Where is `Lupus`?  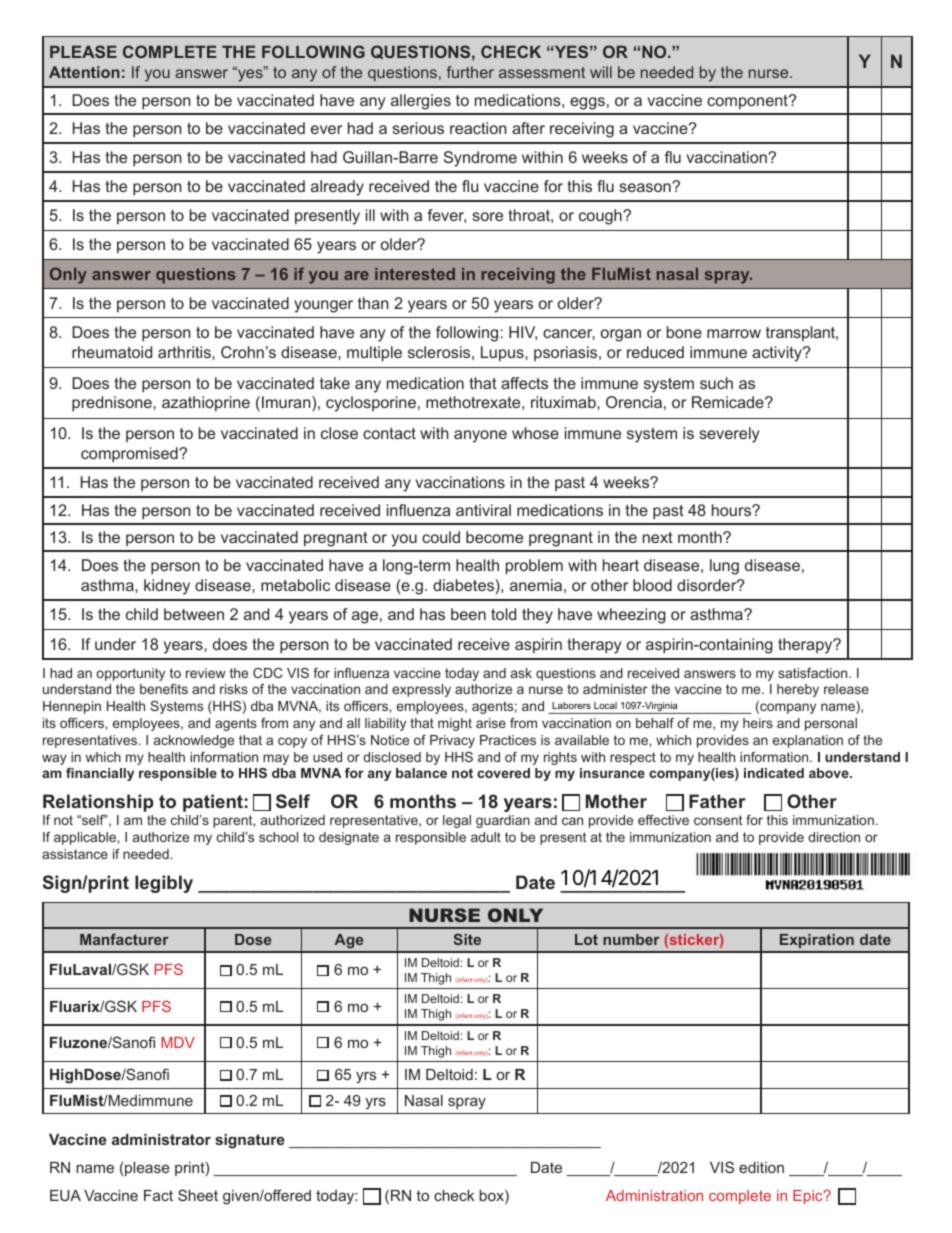
Lupus is located at coordinates (503, 354).
